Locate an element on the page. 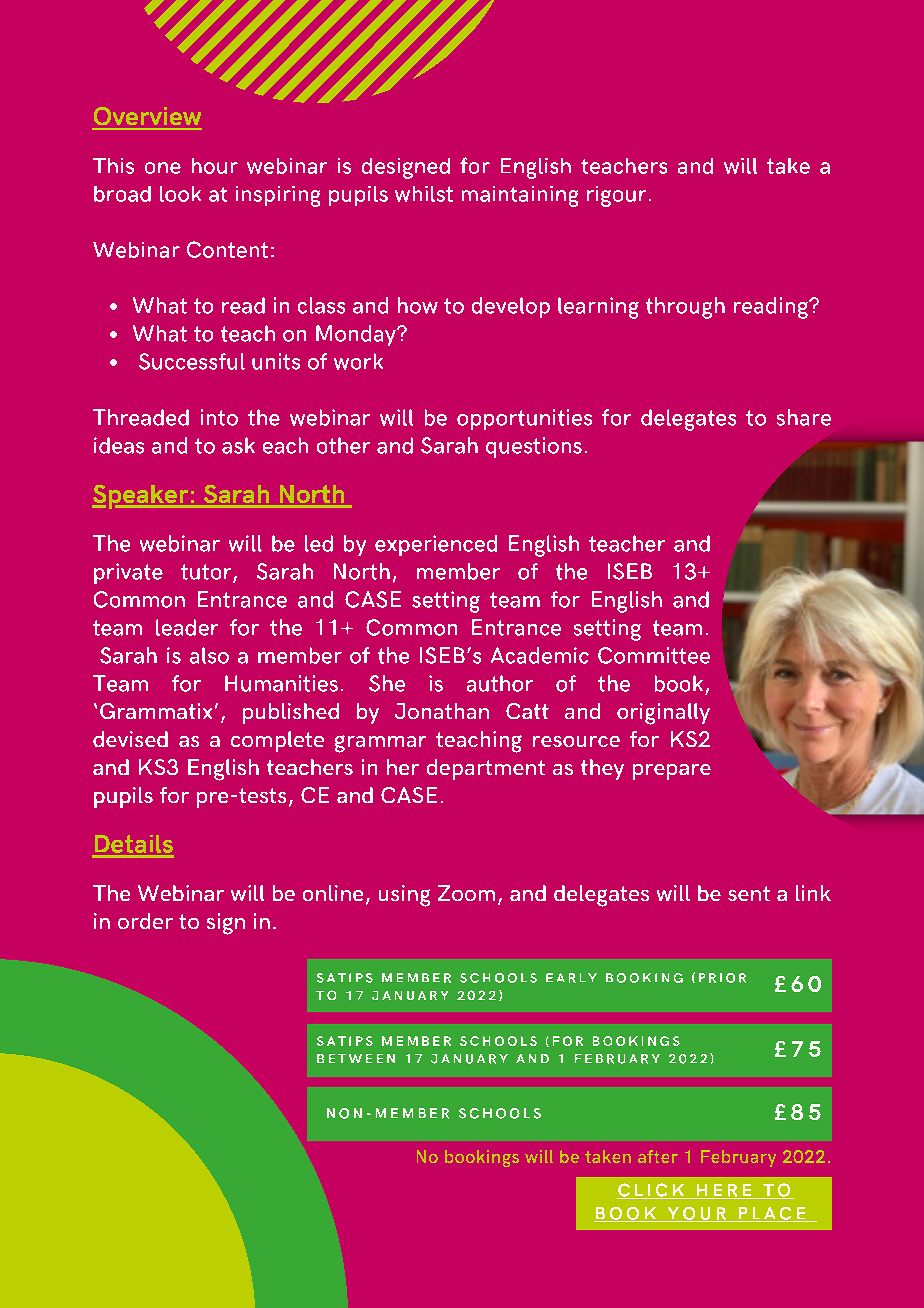 The width and height of the document is (924, 1308). look is located at coordinates (180, 194).
